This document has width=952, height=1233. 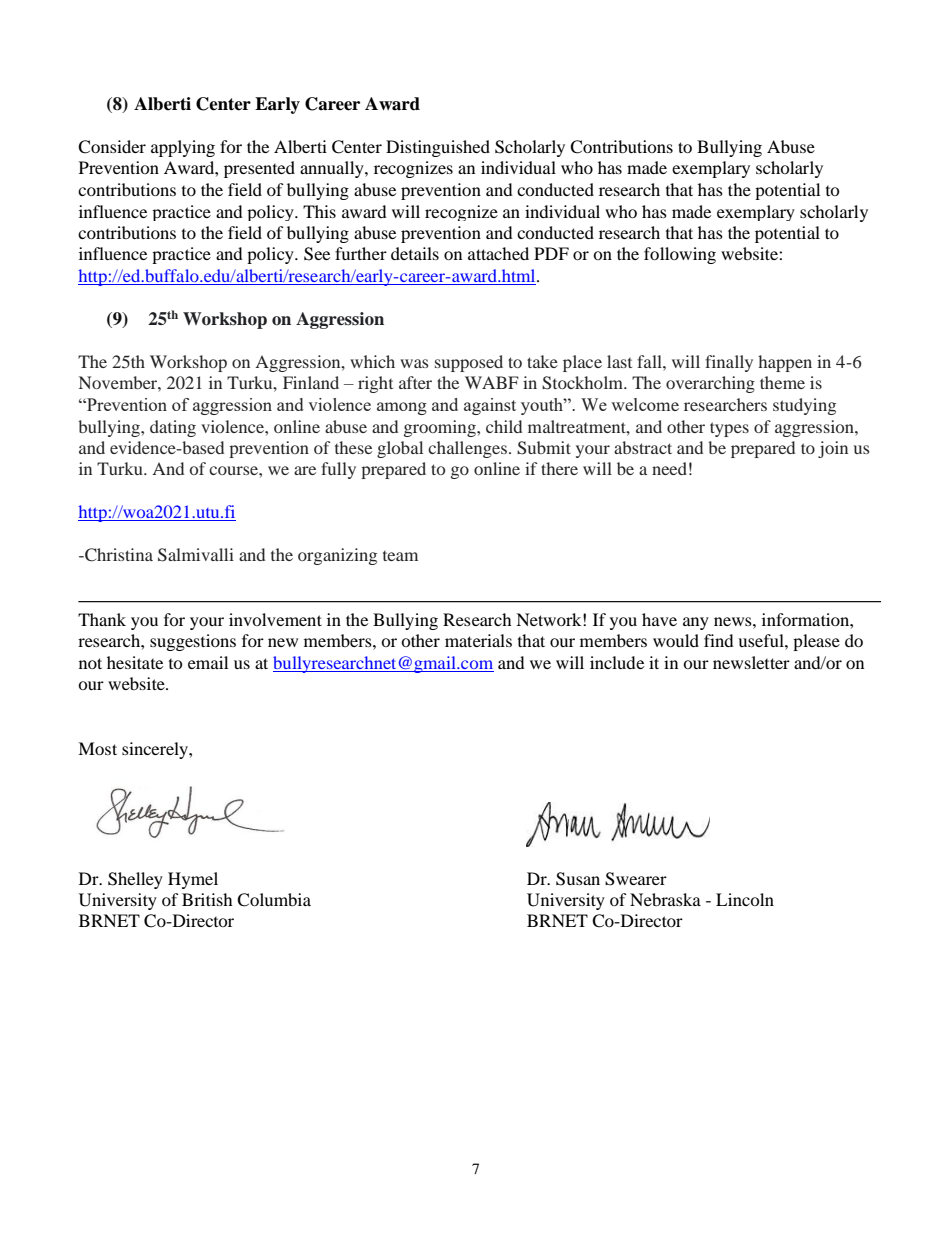 I want to click on applying, so click(x=183, y=148).
